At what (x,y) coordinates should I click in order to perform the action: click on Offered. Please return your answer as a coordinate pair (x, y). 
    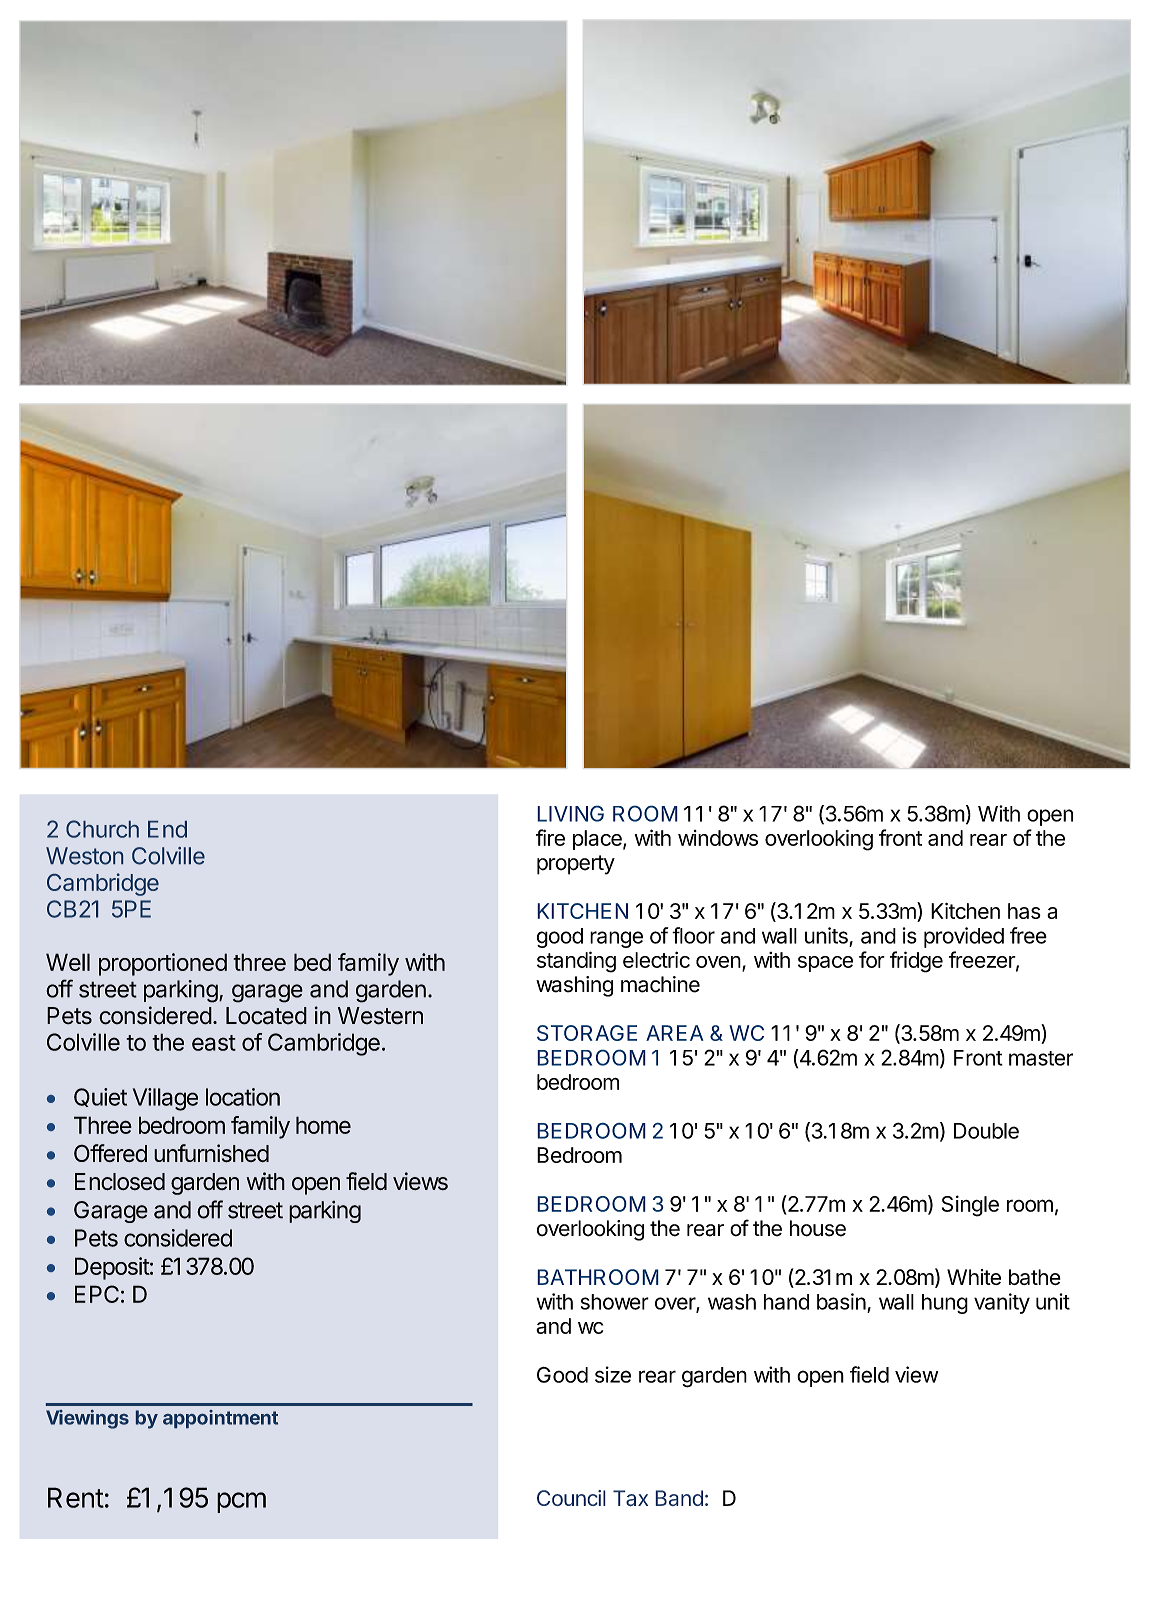
    Looking at the image, I should click on (110, 1153).
